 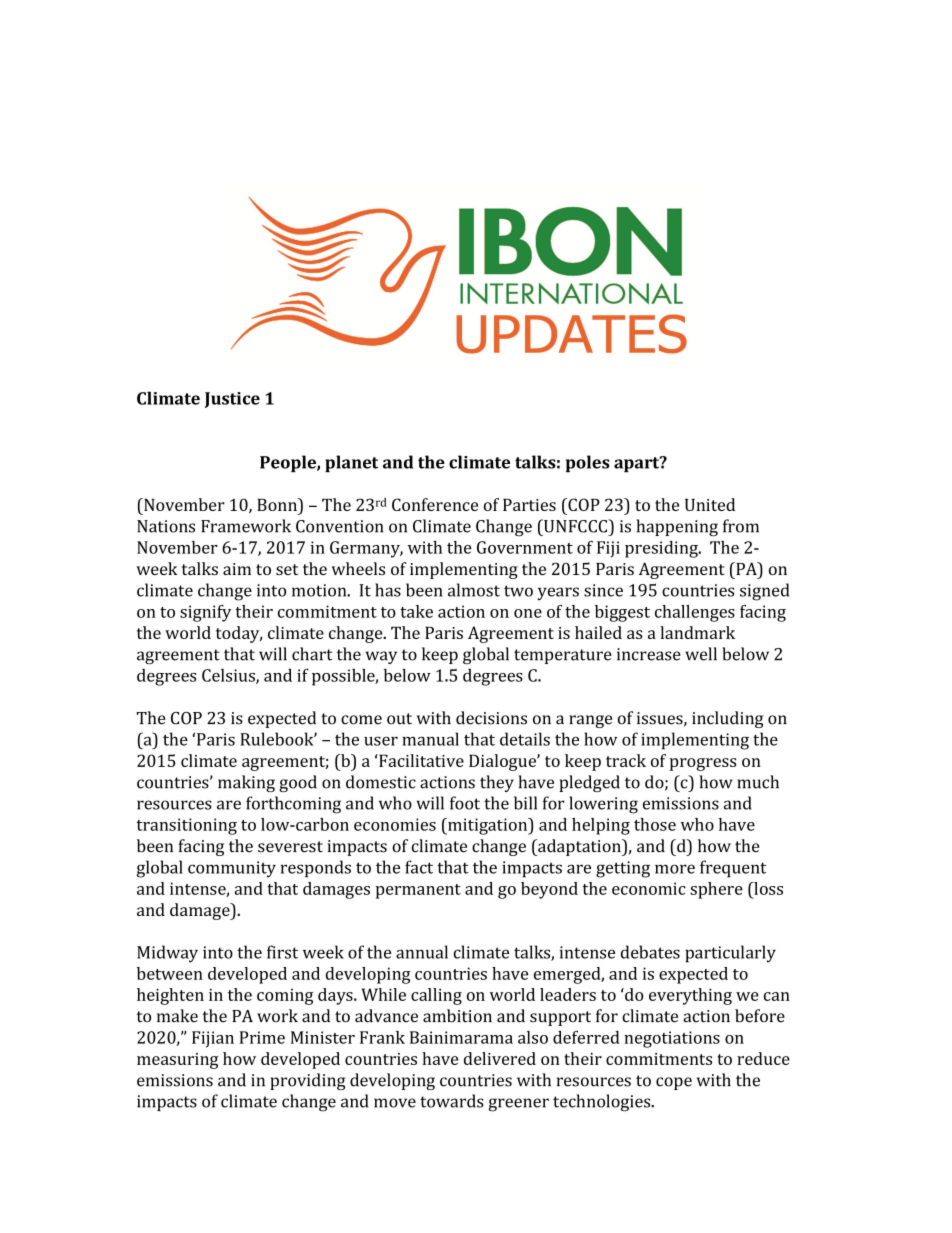 I want to click on United, so click(x=710, y=504).
